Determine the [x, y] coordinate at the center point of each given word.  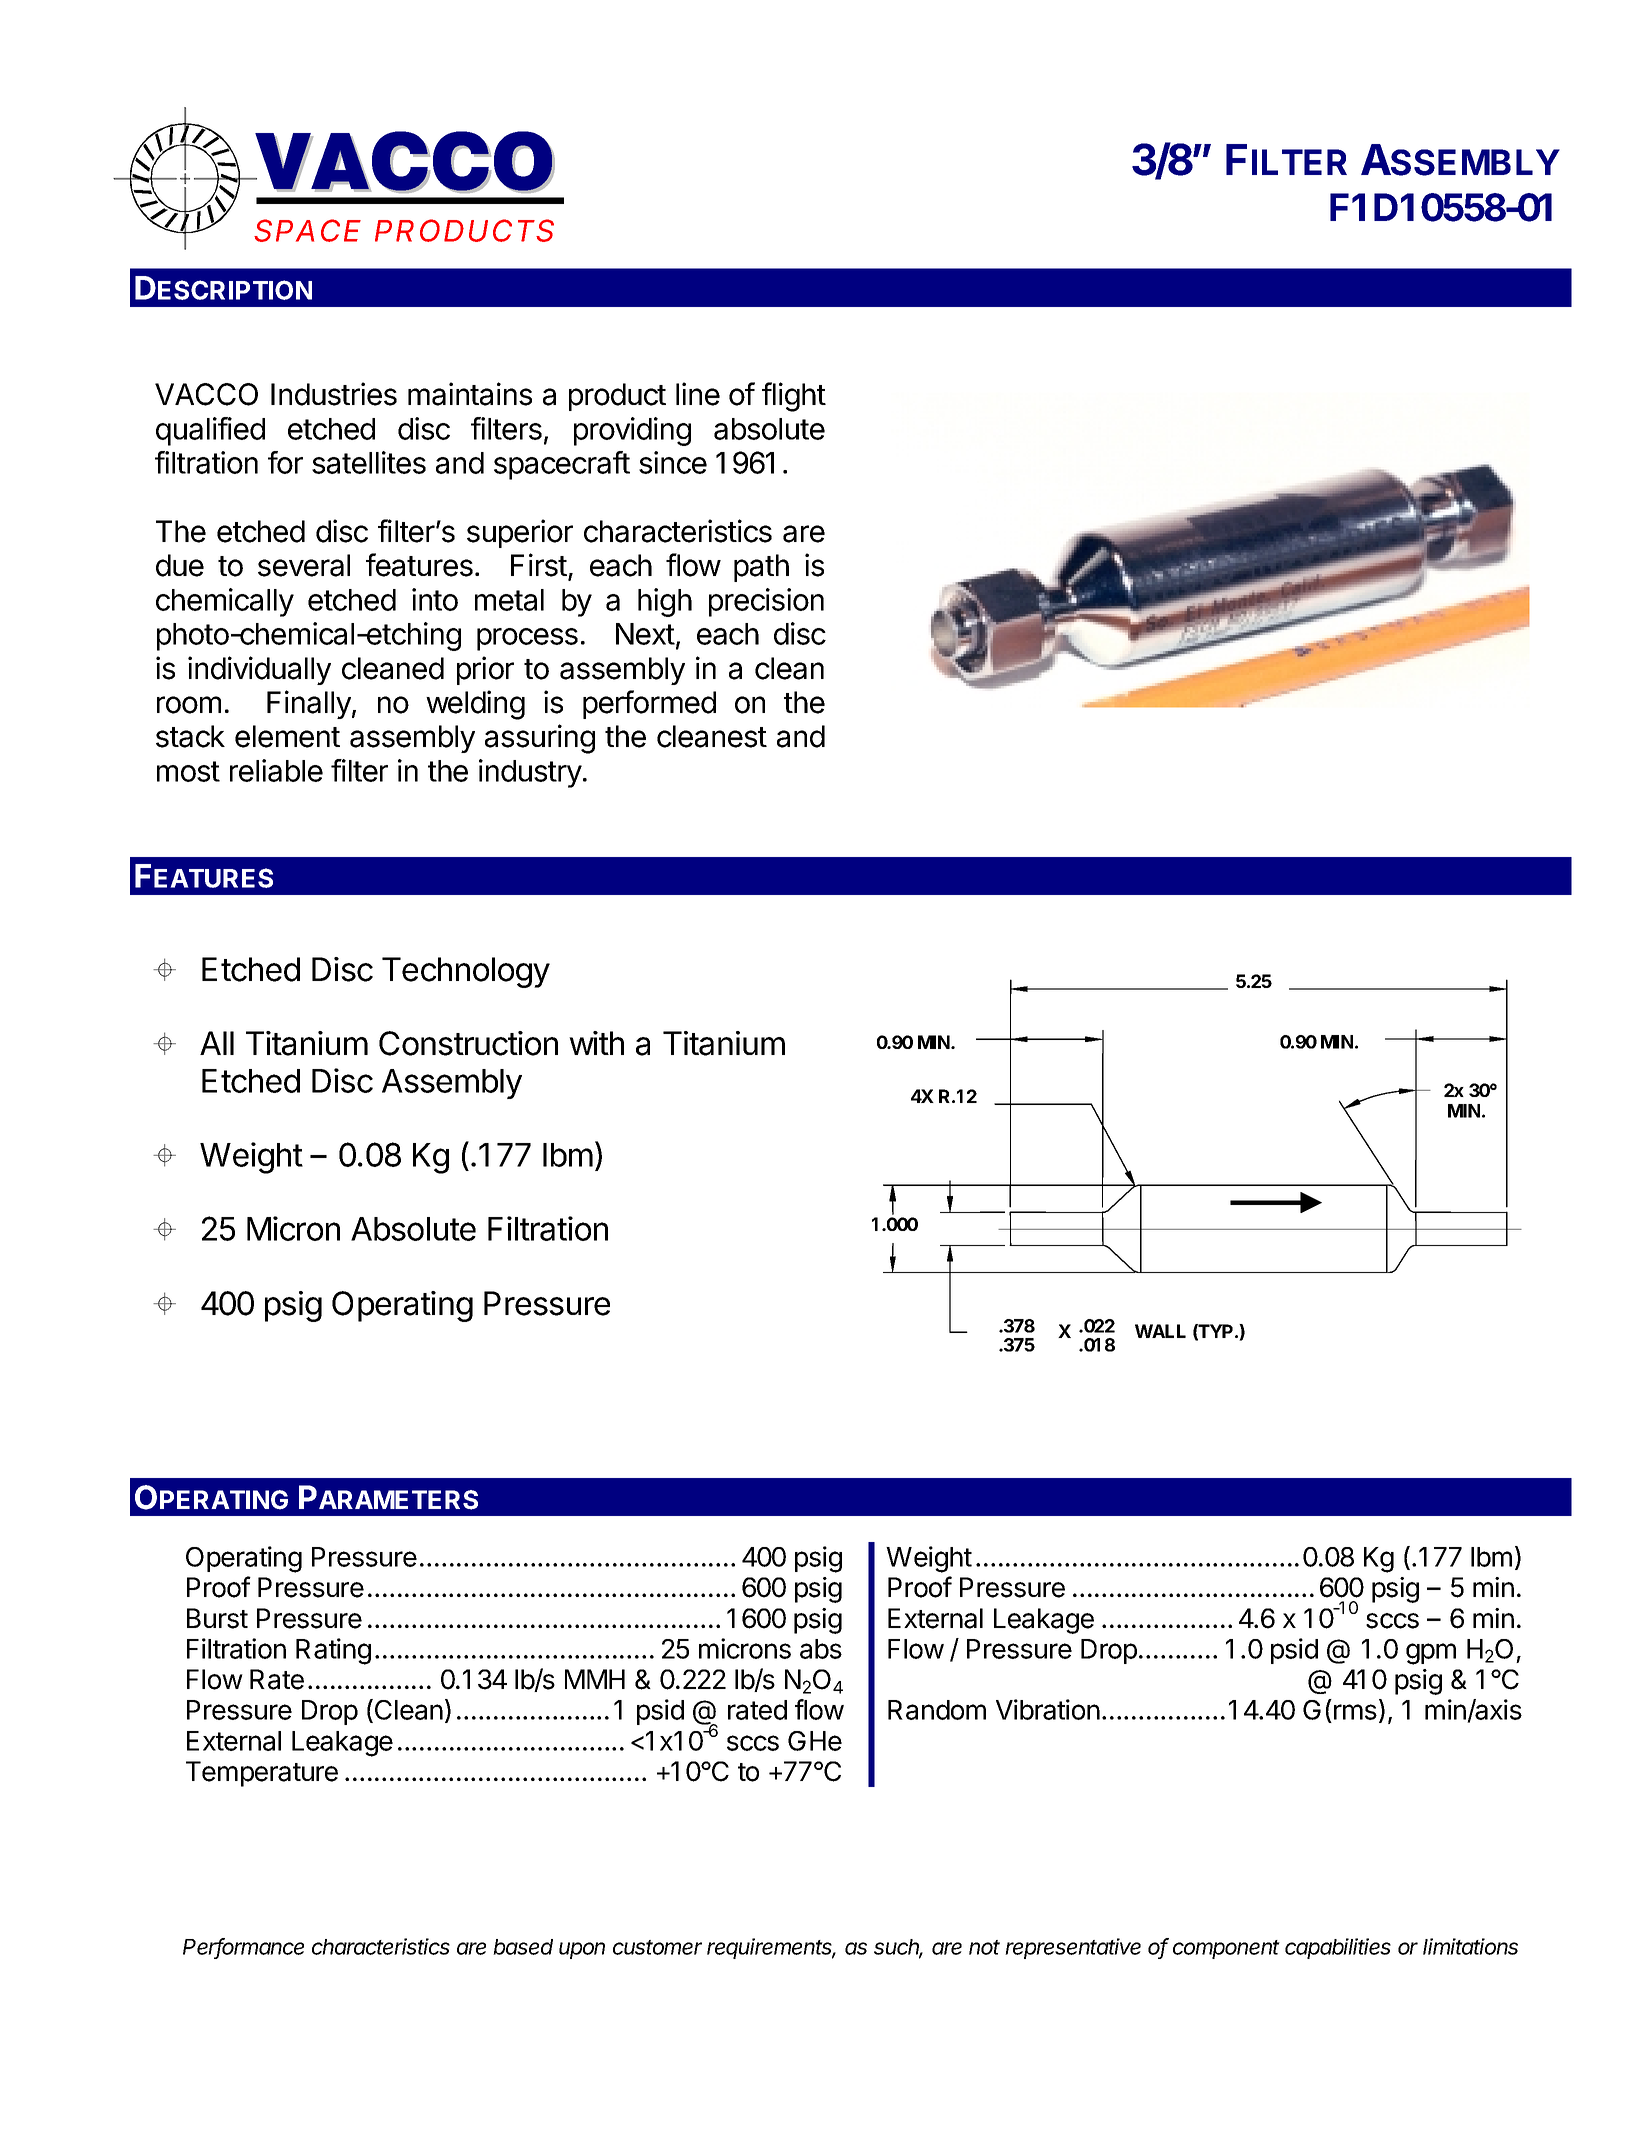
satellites [369, 462]
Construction [468, 1043]
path [761, 568]
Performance [243, 1948]
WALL [1160, 1331]
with [596, 1043]
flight [794, 397]
